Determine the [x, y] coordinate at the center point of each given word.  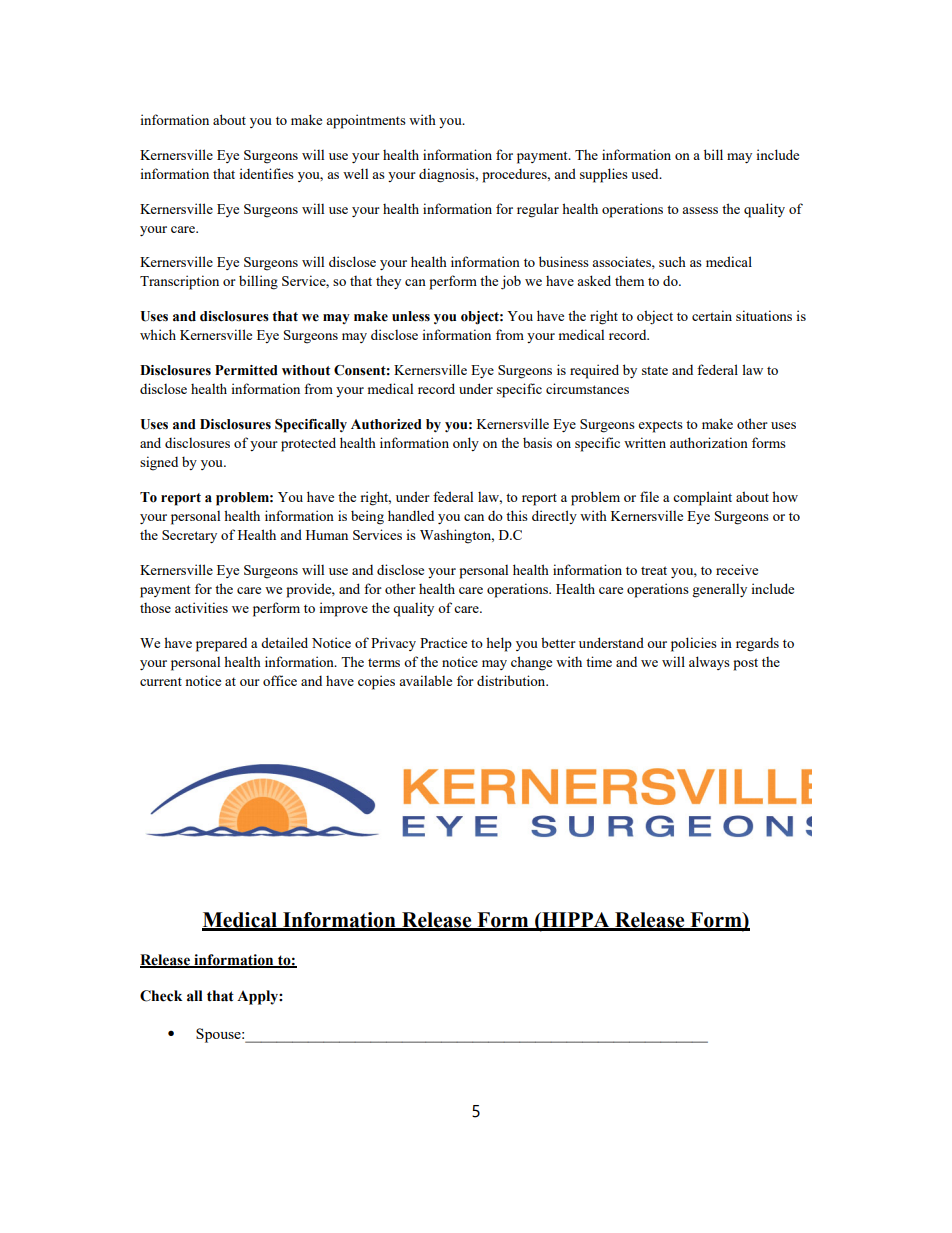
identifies [267, 173]
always [709, 663]
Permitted [246, 370]
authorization [709, 442]
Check [161, 996]
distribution [512, 680]
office [280, 680]
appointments [366, 121]
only [466, 444]
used [646, 173]
